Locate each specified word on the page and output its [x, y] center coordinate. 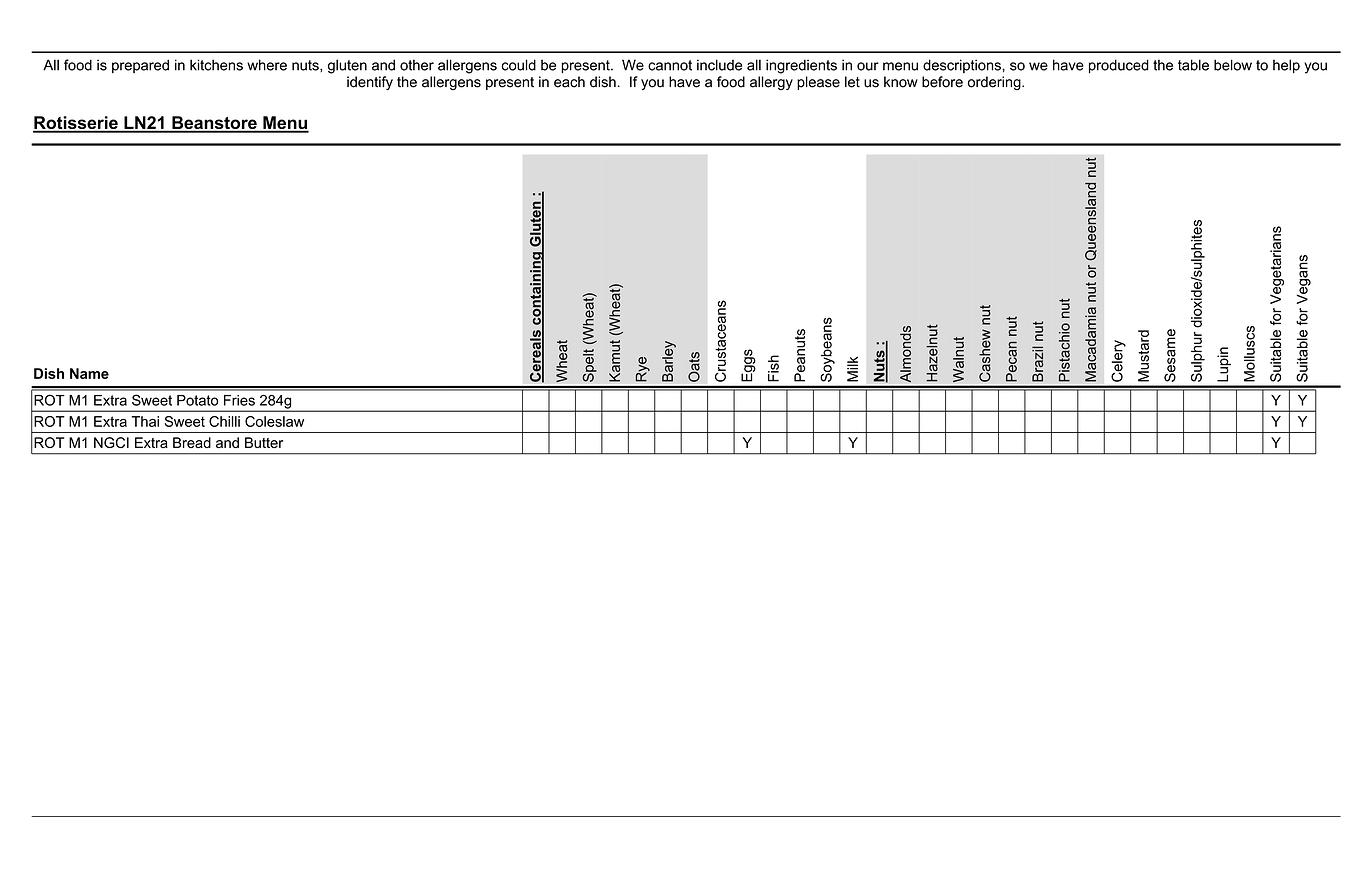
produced [1119, 66]
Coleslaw [274, 421]
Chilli [224, 421]
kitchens [216, 65]
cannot [670, 65]
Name [89, 373]
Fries [239, 400]
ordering [995, 83]
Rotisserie [76, 124]
